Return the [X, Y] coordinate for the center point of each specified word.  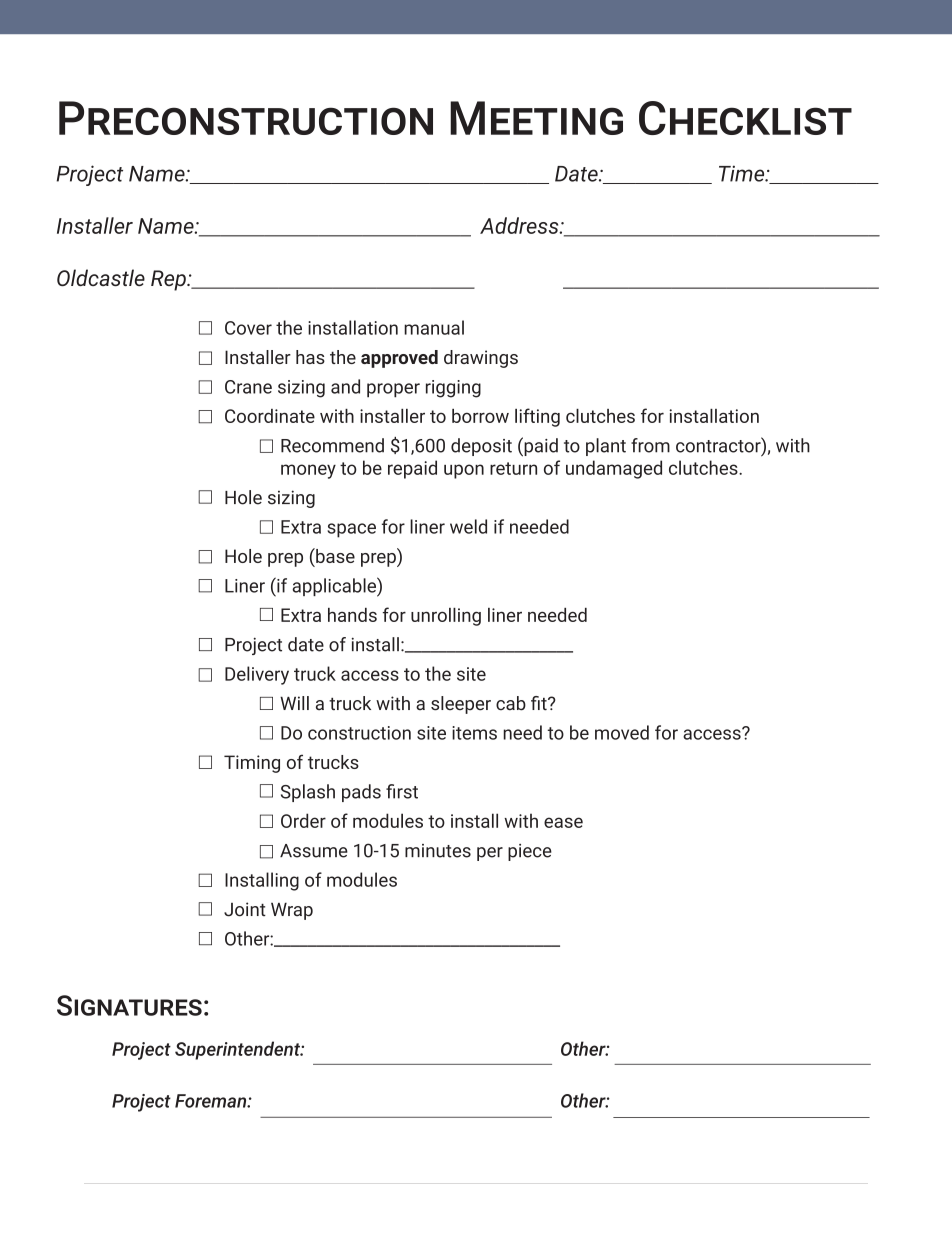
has [310, 357]
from [650, 445]
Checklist [745, 118]
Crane [248, 387]
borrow [480, 416]
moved [622, 732]
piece [530, 852]
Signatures [129, 1005]
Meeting [536, 118]
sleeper [461, 705]
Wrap [292, 911]
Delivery [257, 675]
